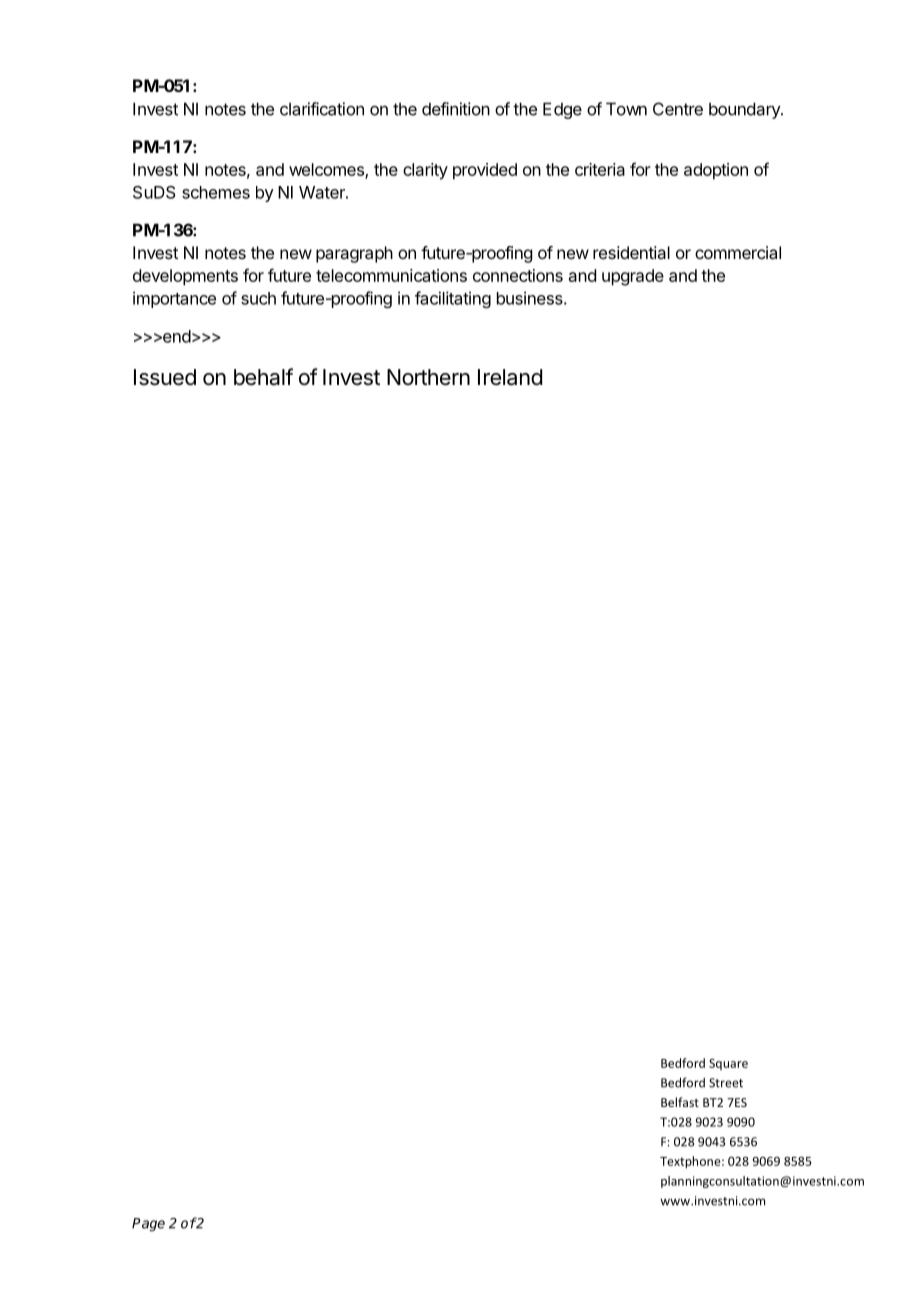  I want to click on definition, so click(456, 109).
